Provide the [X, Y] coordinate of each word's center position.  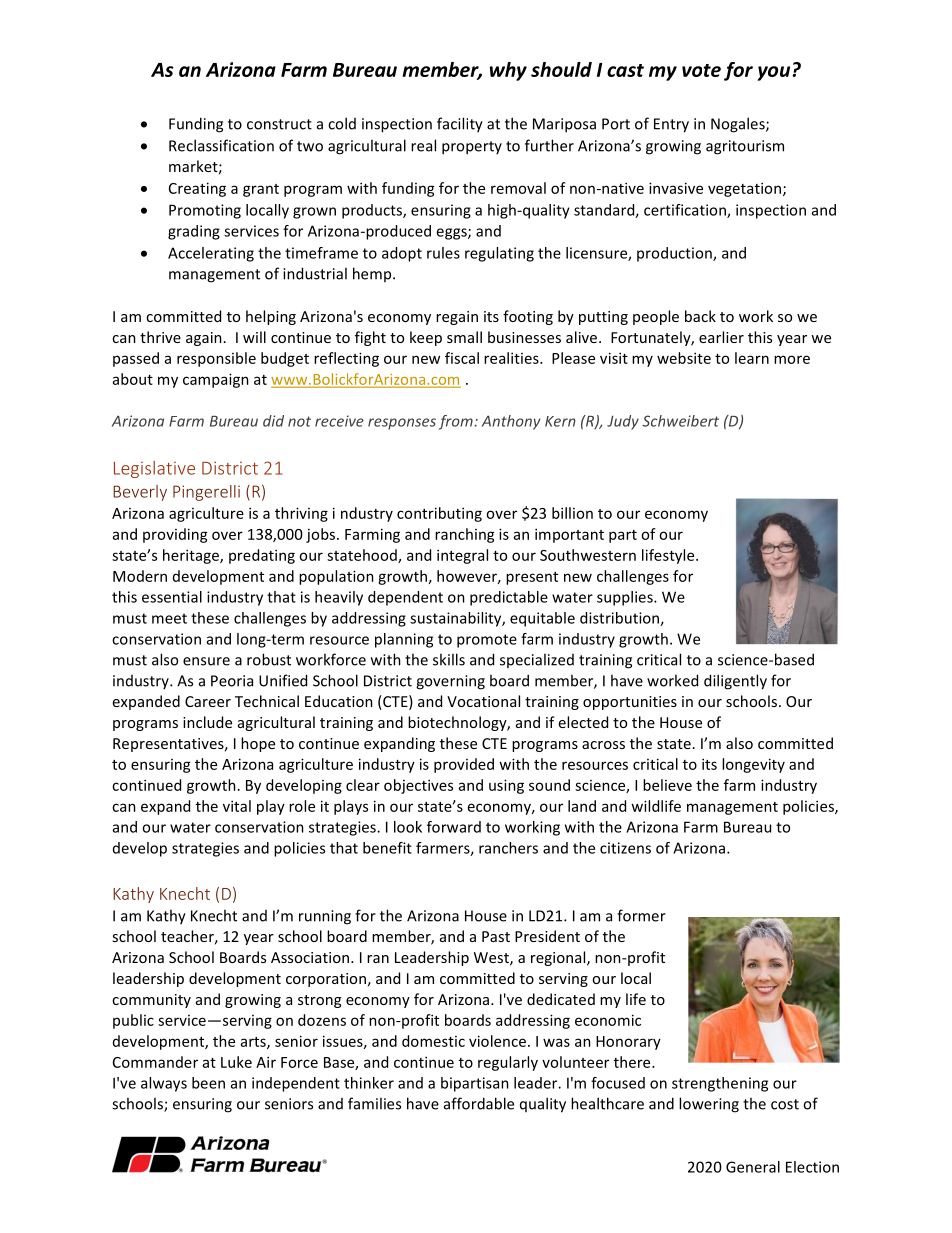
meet [169, 618]
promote [487, 641]
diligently [735, 682]
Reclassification [221, 145]
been [208, 1083]
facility [460, 125]
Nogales [739, 125]
